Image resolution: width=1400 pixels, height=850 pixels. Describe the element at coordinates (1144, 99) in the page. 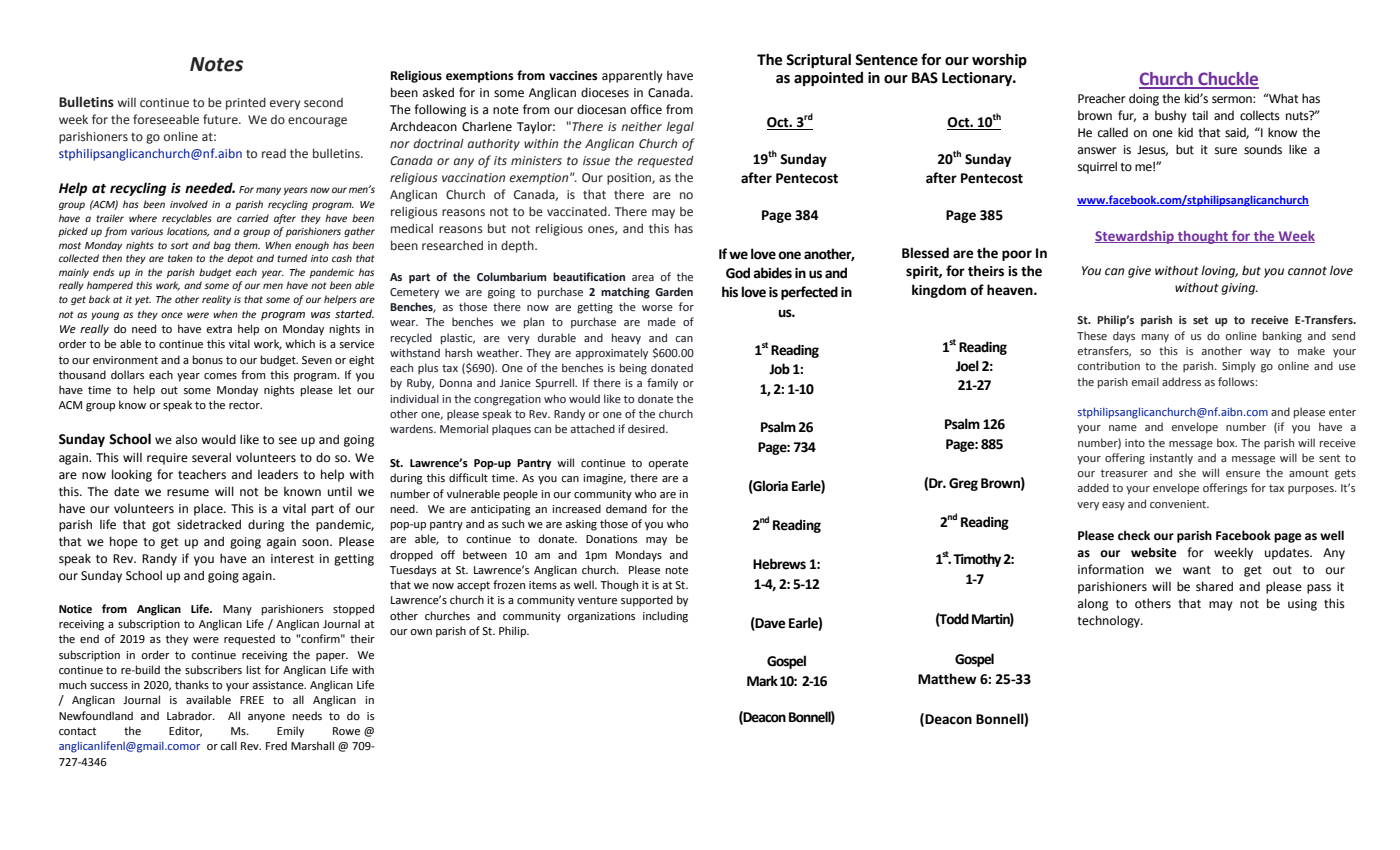

I see `doing` at that location.
